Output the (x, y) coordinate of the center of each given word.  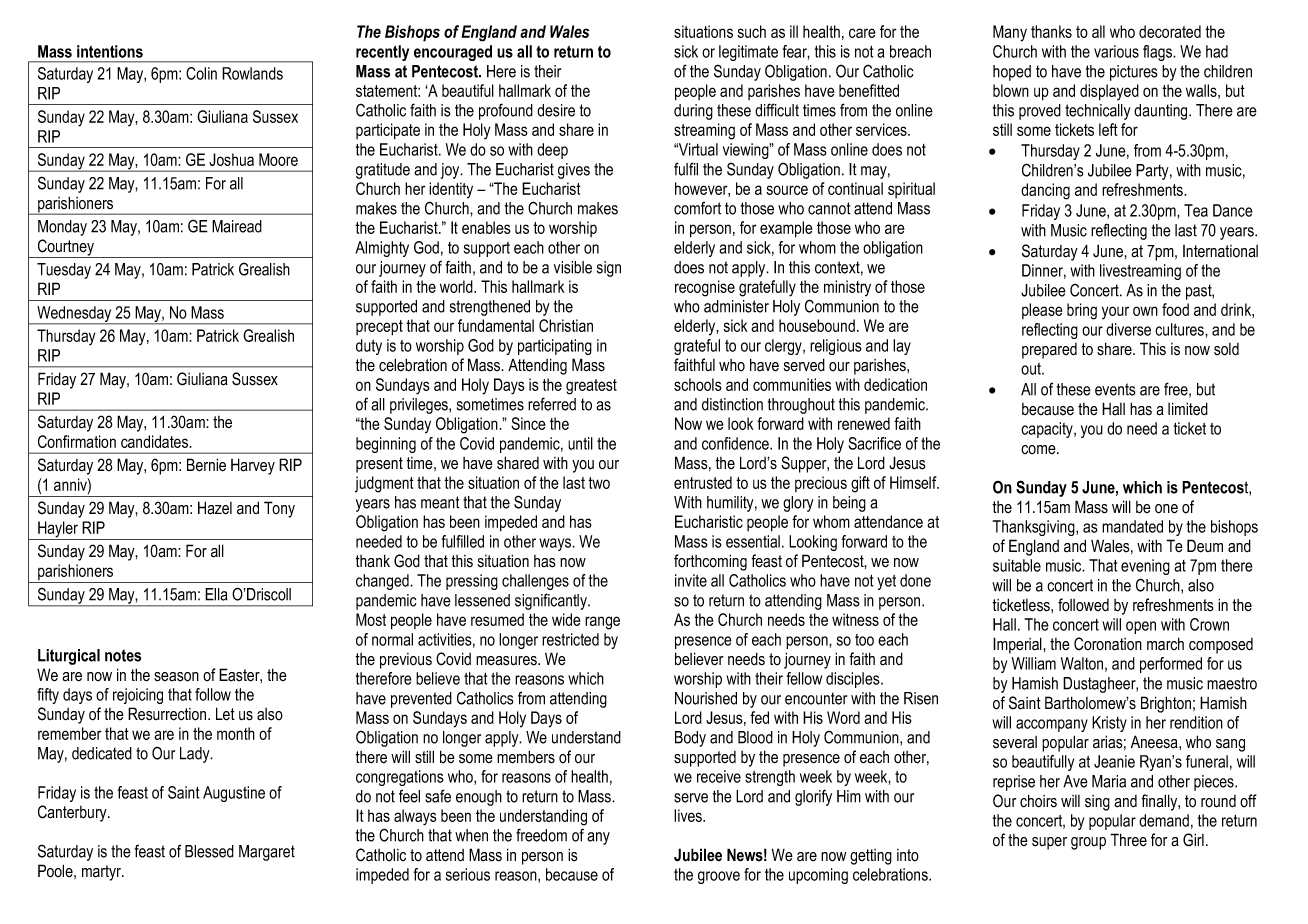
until (580, 443)
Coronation (1108, 644)
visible (573, 267)
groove (719, 877)
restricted (570, 639)
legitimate (748, 53)
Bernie (206, 465)
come (1039, 450)
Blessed (209, 851)
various (1116, 51)
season (176, 677)
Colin (201, 73)
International (1220, 251)
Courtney (66, 248)
